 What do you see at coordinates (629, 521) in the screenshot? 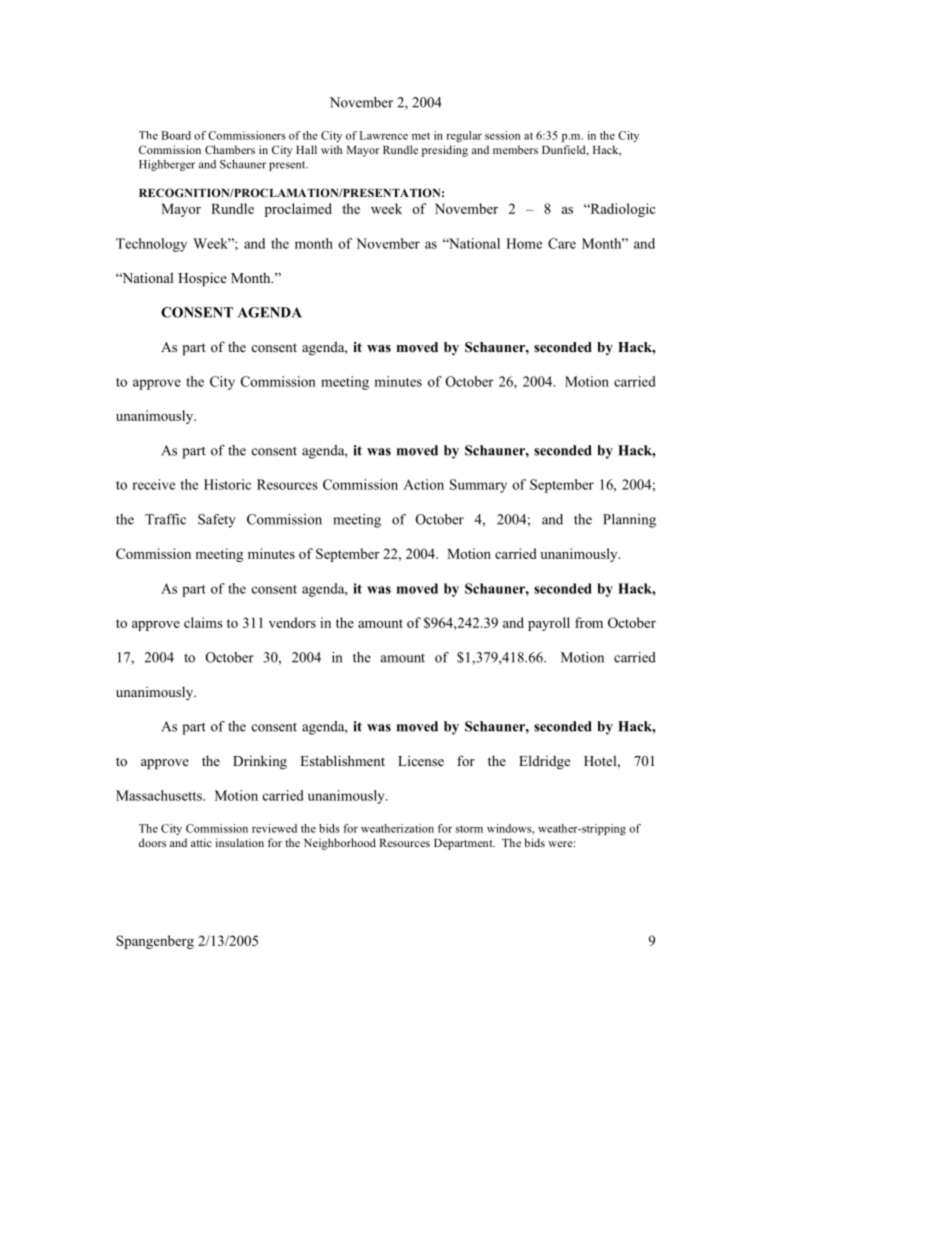
I see `Planning` at bounding box center [629, 521].
